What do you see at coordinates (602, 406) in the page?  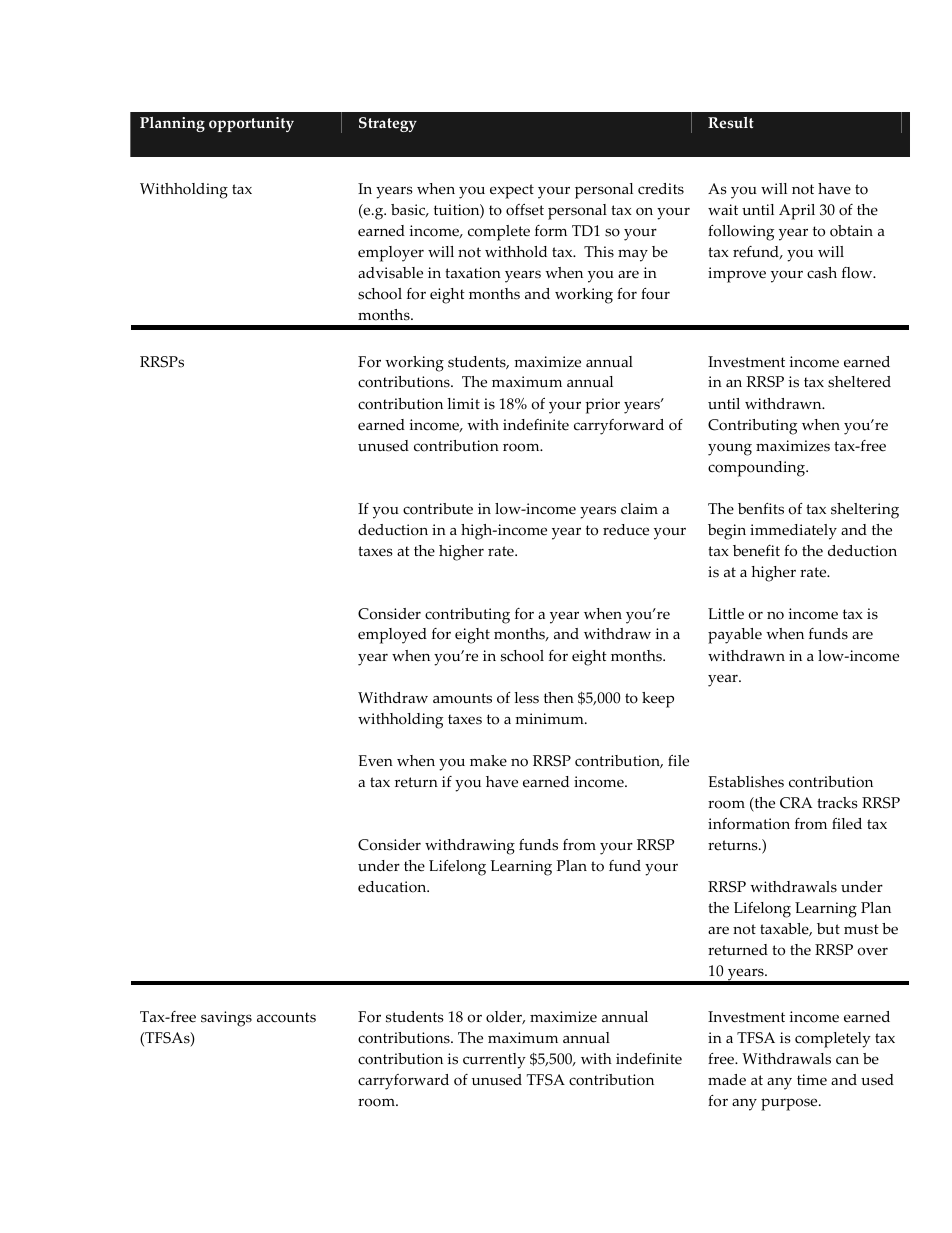 I see `prior` at bounding box center [602, 406].
